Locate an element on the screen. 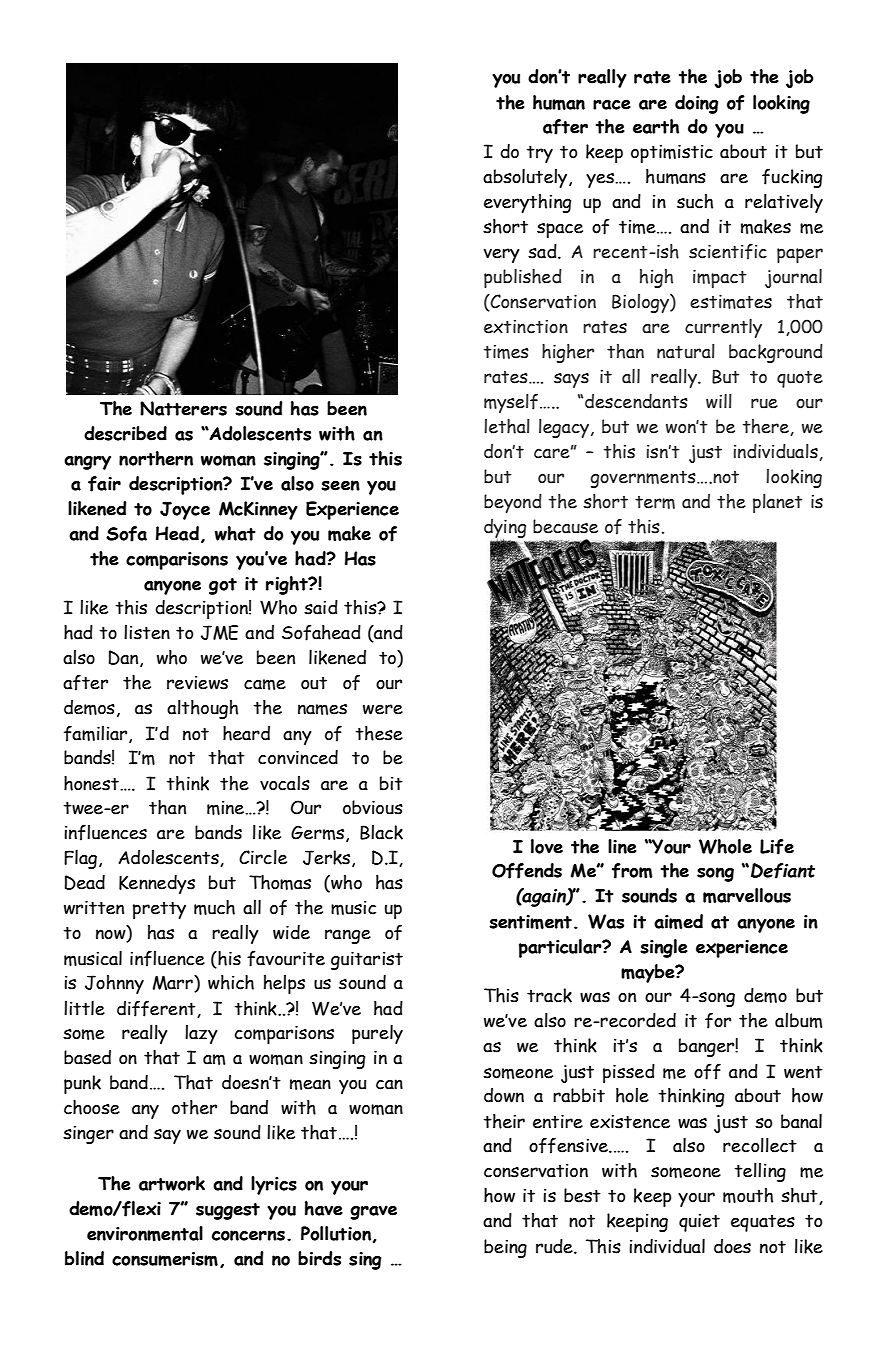 This screenshot has height=1372, width=887. guitarist is located at coordinates (367, 961).
